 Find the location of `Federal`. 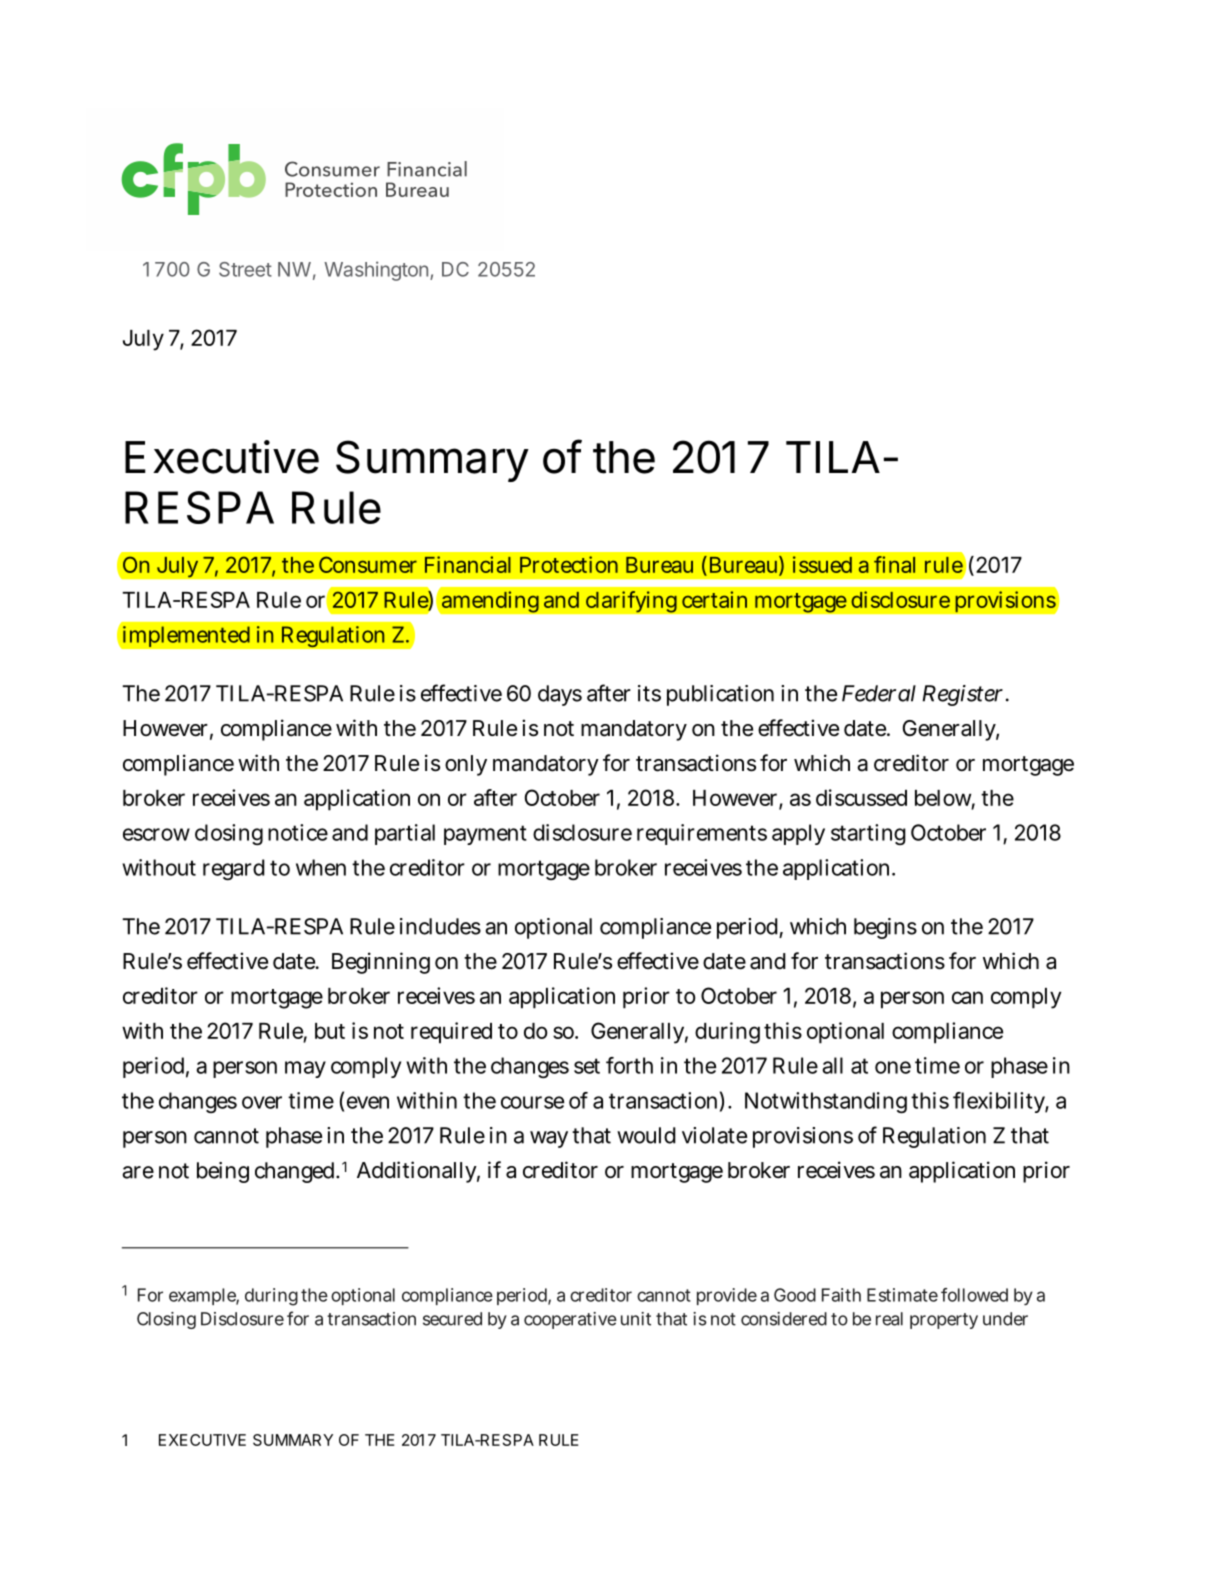

Federal is located at coordinates (879, 693).
